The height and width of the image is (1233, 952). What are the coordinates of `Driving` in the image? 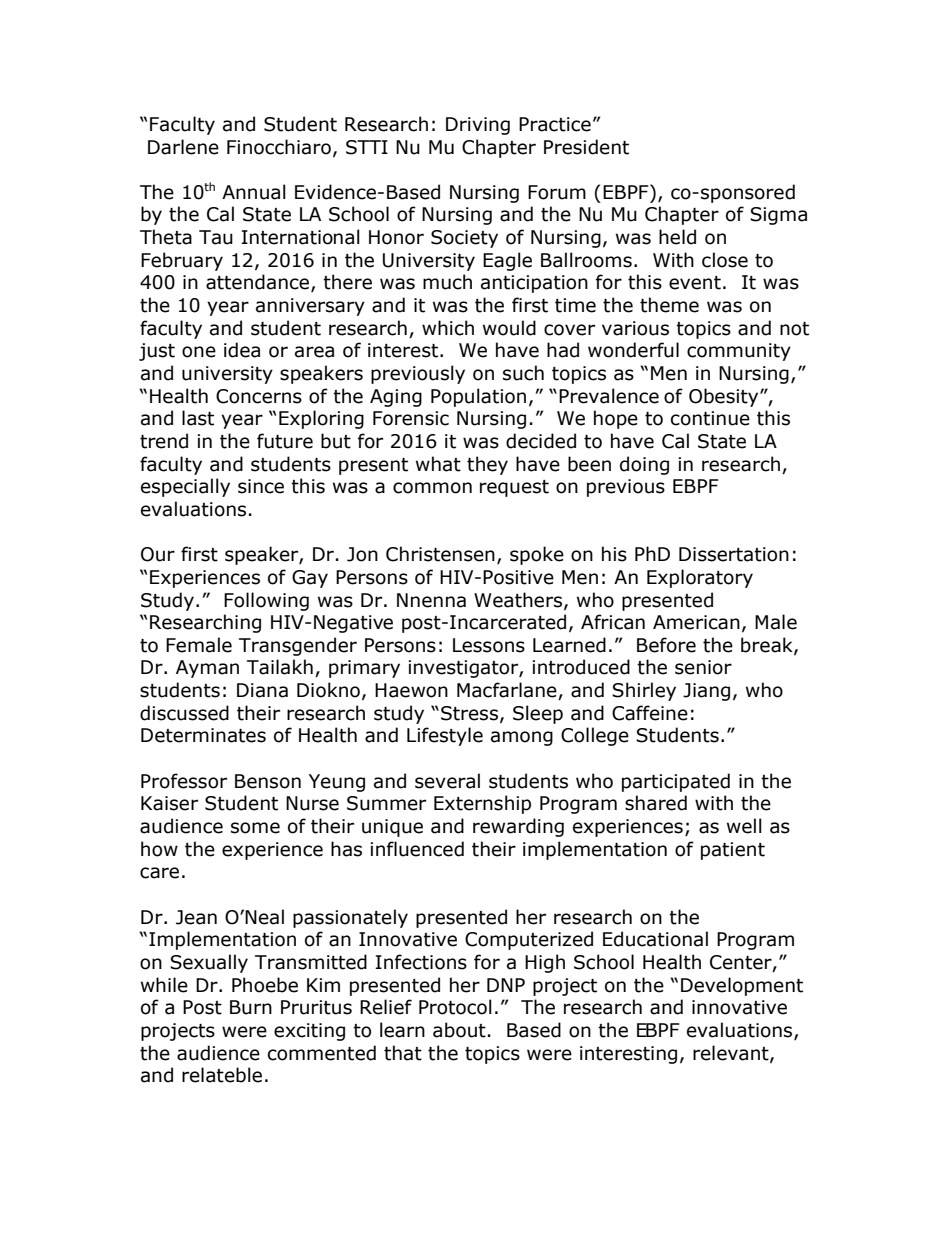 It's located at (478, 126).
